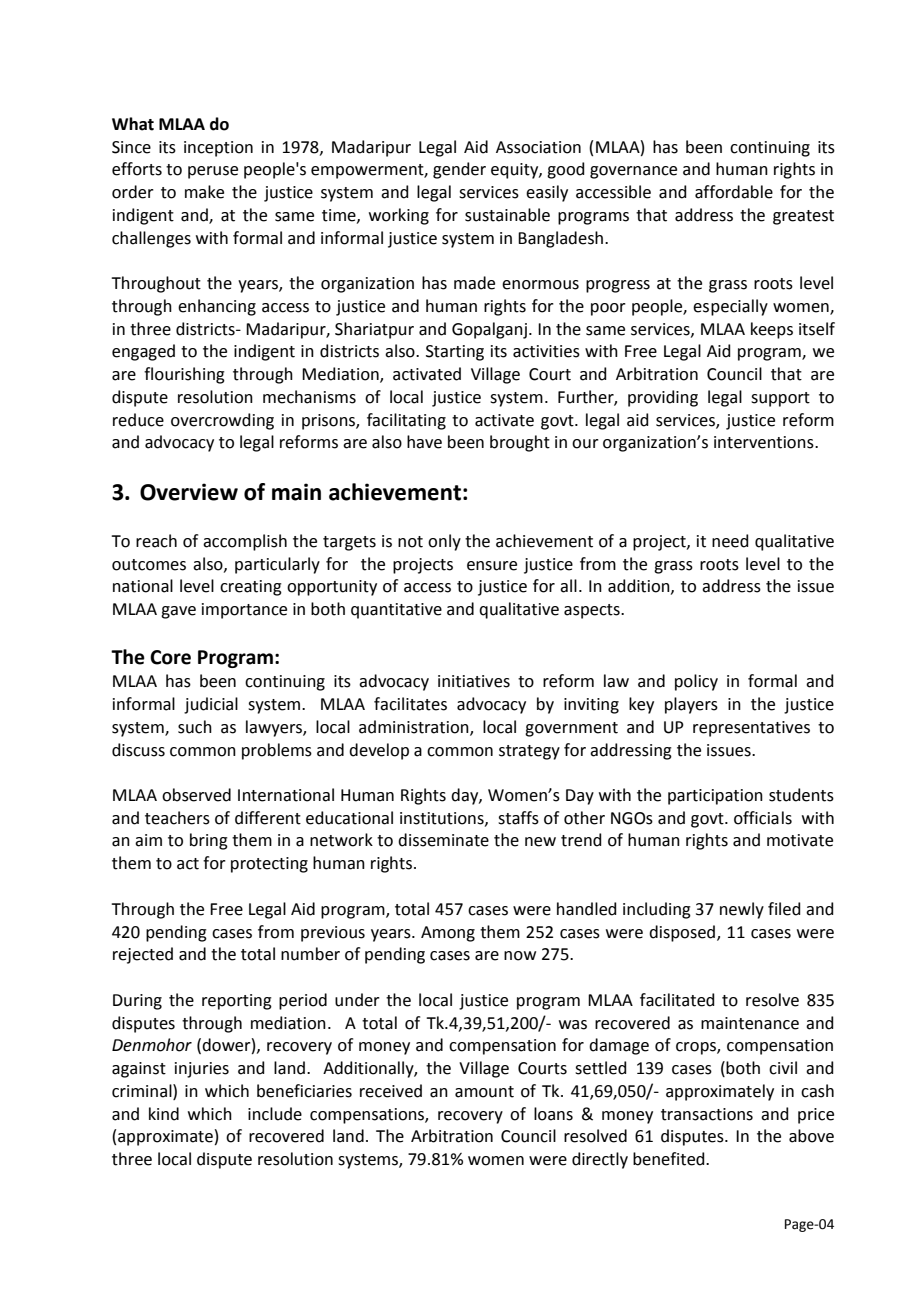  Describe the element at coordinates (170, 657) in the image. I see `Core` at that location.
